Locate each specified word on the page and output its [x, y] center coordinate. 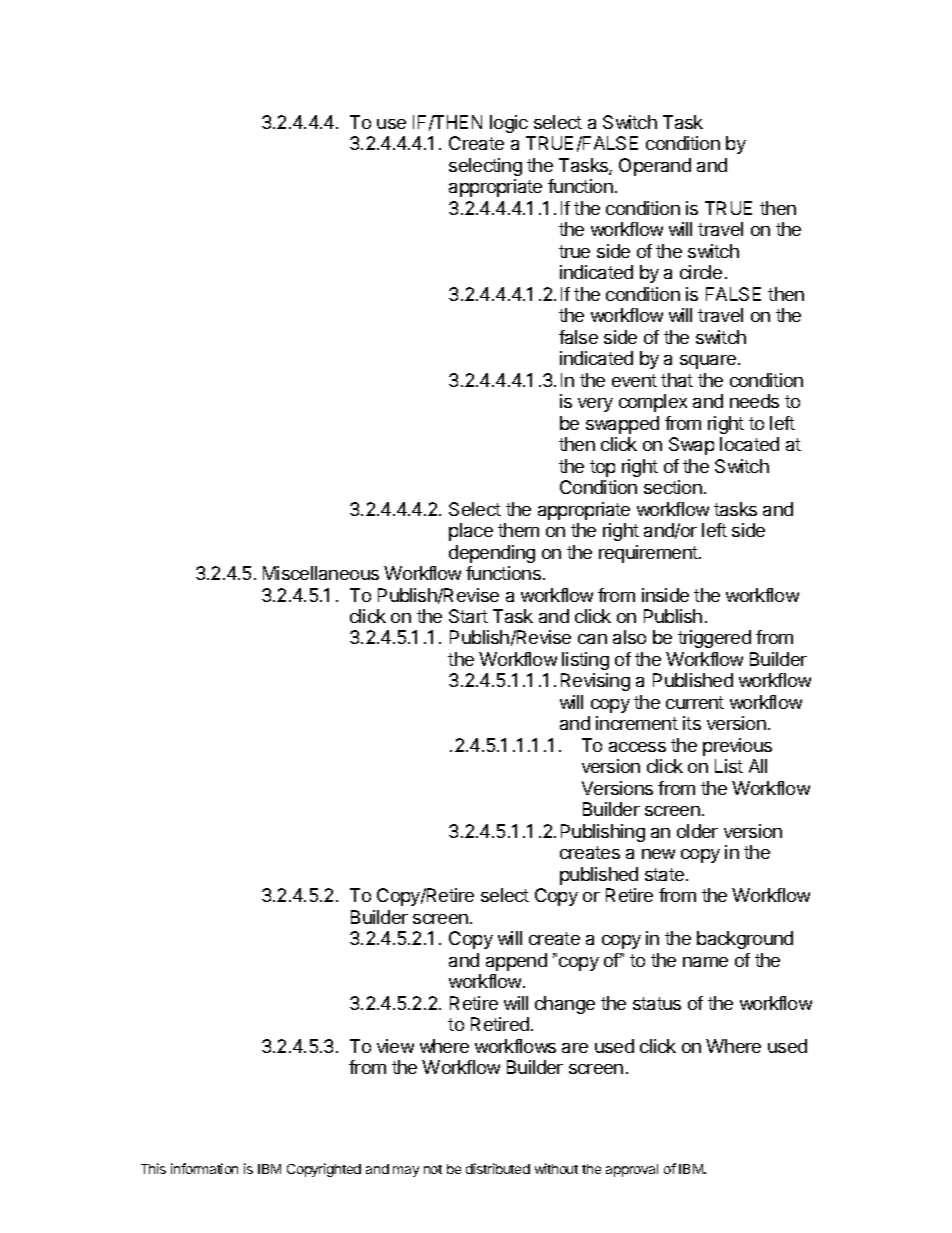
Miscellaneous [321, 573]
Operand [655, 167]
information [204, 1168]
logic [509, 124]
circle [701, 272]
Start [468, 616]
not [433, 1169]
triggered [714, 639]
